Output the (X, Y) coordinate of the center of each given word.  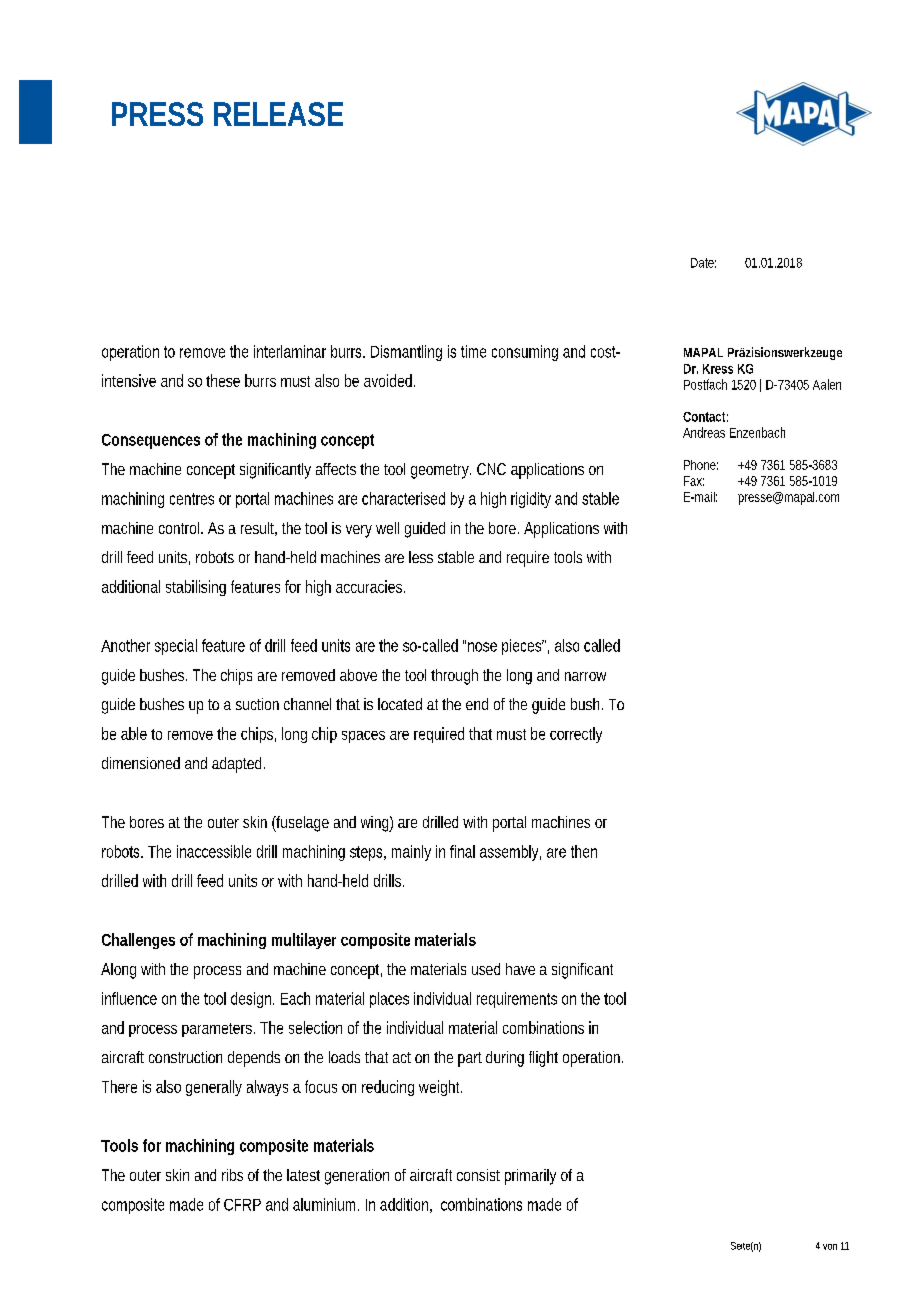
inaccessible (214, 851)
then (584, 851)
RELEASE (278, 114)
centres (192, 499)
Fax (694, 481)
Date (703, 263)
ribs (232, 1175)
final (462, 851)
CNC (491, 469)
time (473, 351)
